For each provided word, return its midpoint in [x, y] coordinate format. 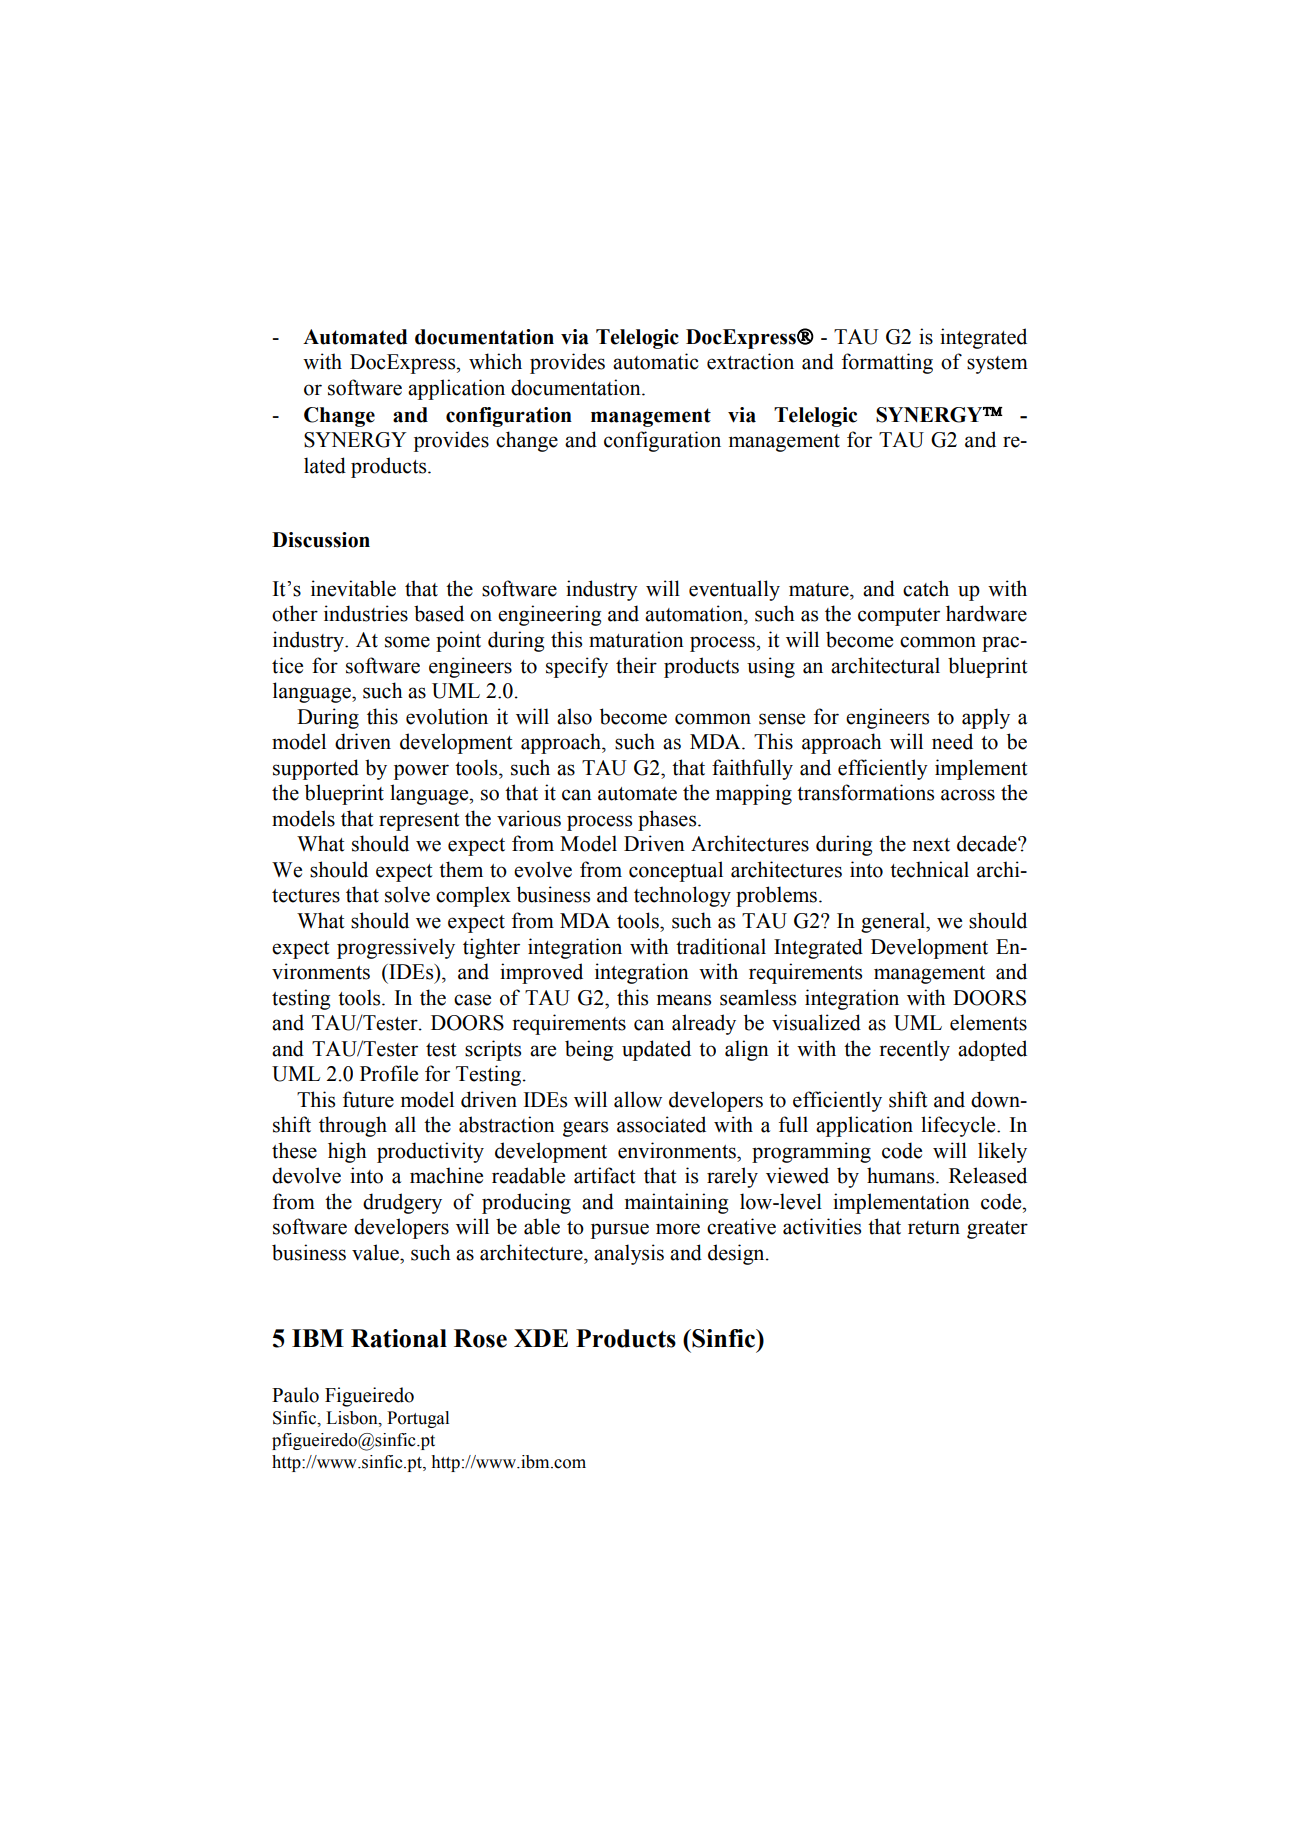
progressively [396, 948]
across [968, 795]
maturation [636, 639]
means [684, 1000]
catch [926, 588]
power [421, 772]
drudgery [402, 1203]
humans [902, 1175]
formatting [887, 363]
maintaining [676, 1203]
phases [668, 820]
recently [914, 1050]
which [495, 361]
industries [366, 613]
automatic [655, 361]
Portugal [418, 1419]
